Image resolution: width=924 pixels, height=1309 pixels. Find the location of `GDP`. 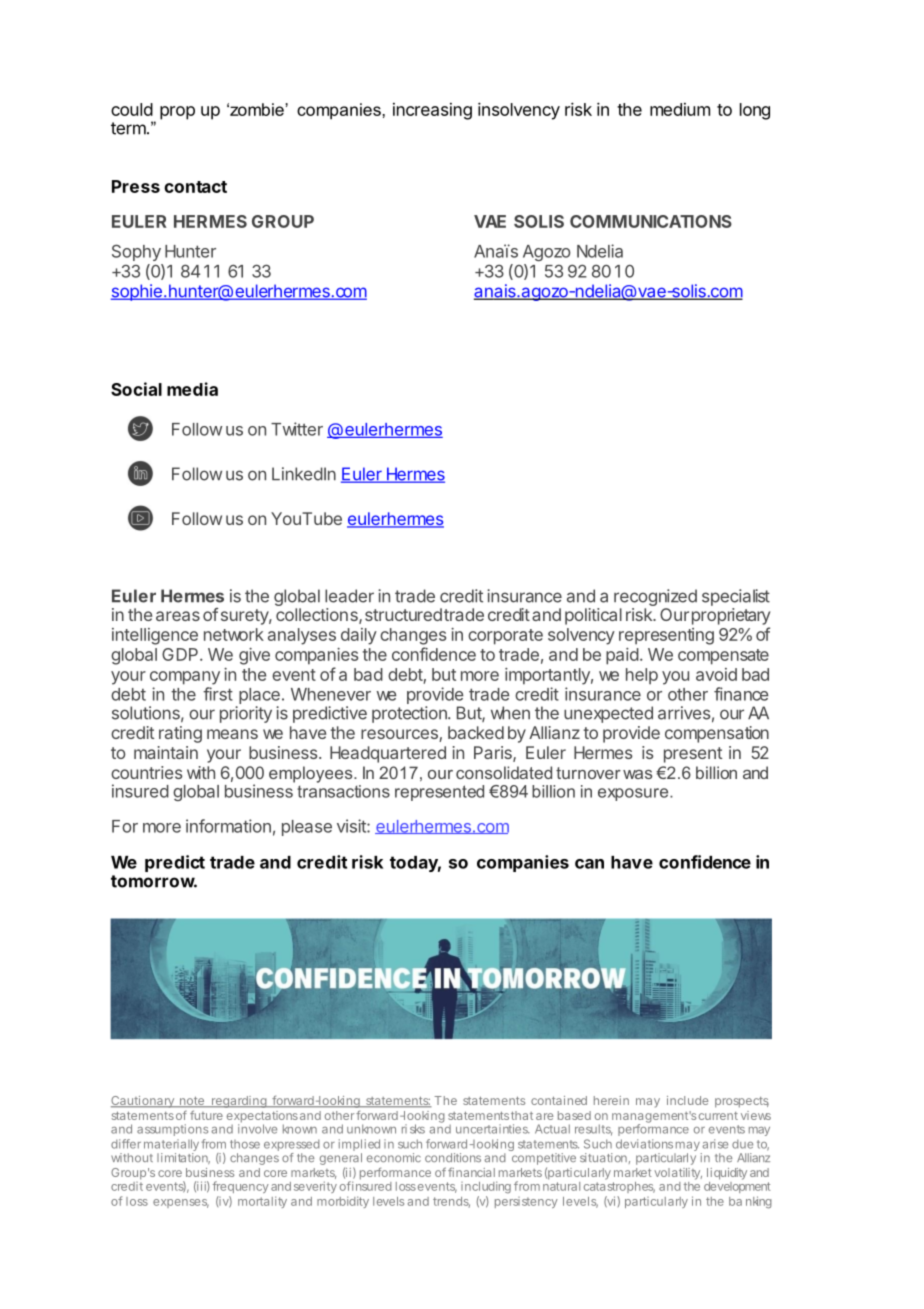

GDP is located at coordinates (181, 654).
